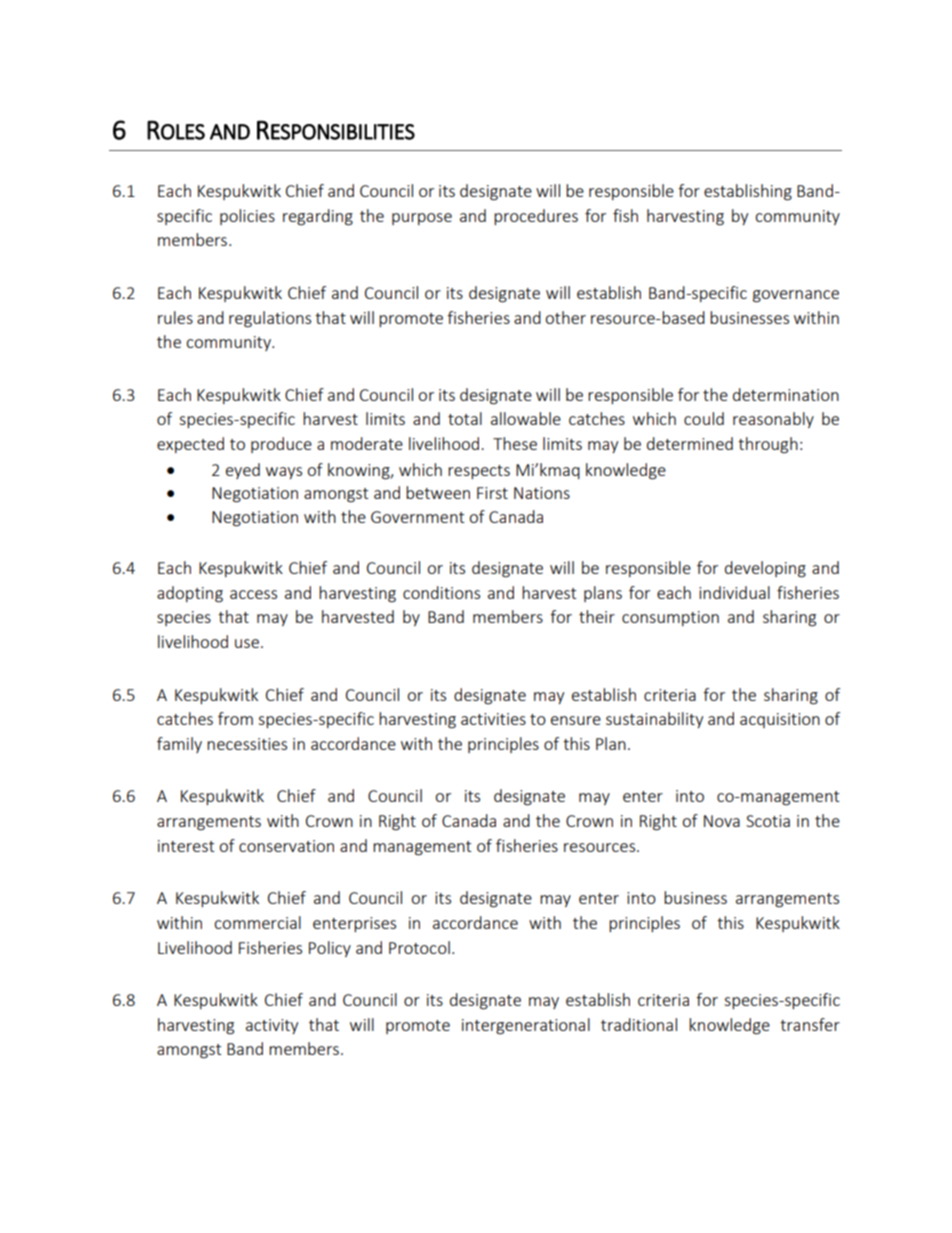 Image resolution: width=952 pixels, height=1233 pixels. I want to click on activities, so click(493, 719).
